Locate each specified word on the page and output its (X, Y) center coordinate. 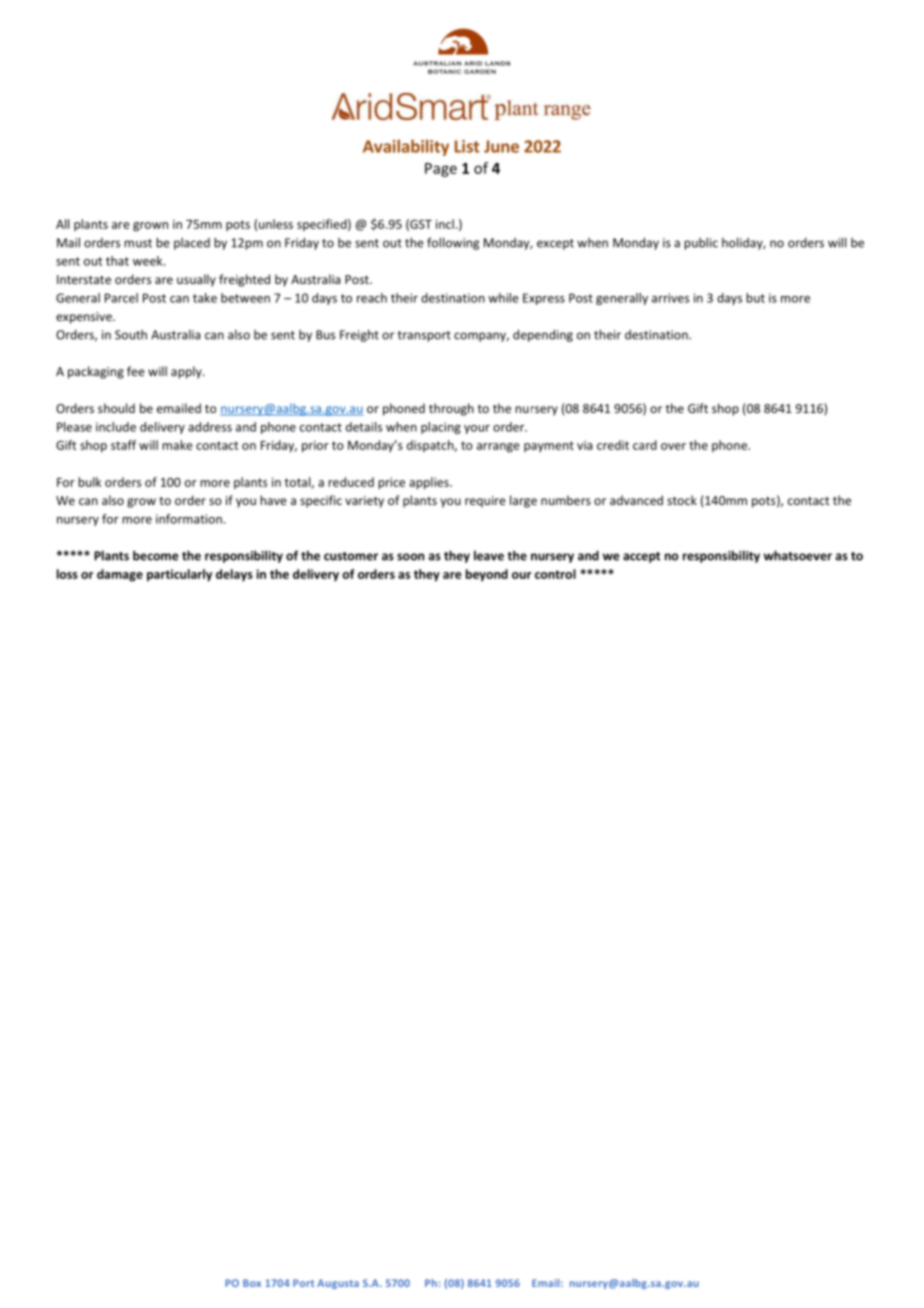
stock (682, 500)
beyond (487, 575)
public (701, 243)
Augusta (338, 1284)
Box (252, 1283)
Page (441, 170)
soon (410, 557)
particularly (179, 575)
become (156, 555)
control (555, 574)
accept (641, 557)
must (138, 243)
